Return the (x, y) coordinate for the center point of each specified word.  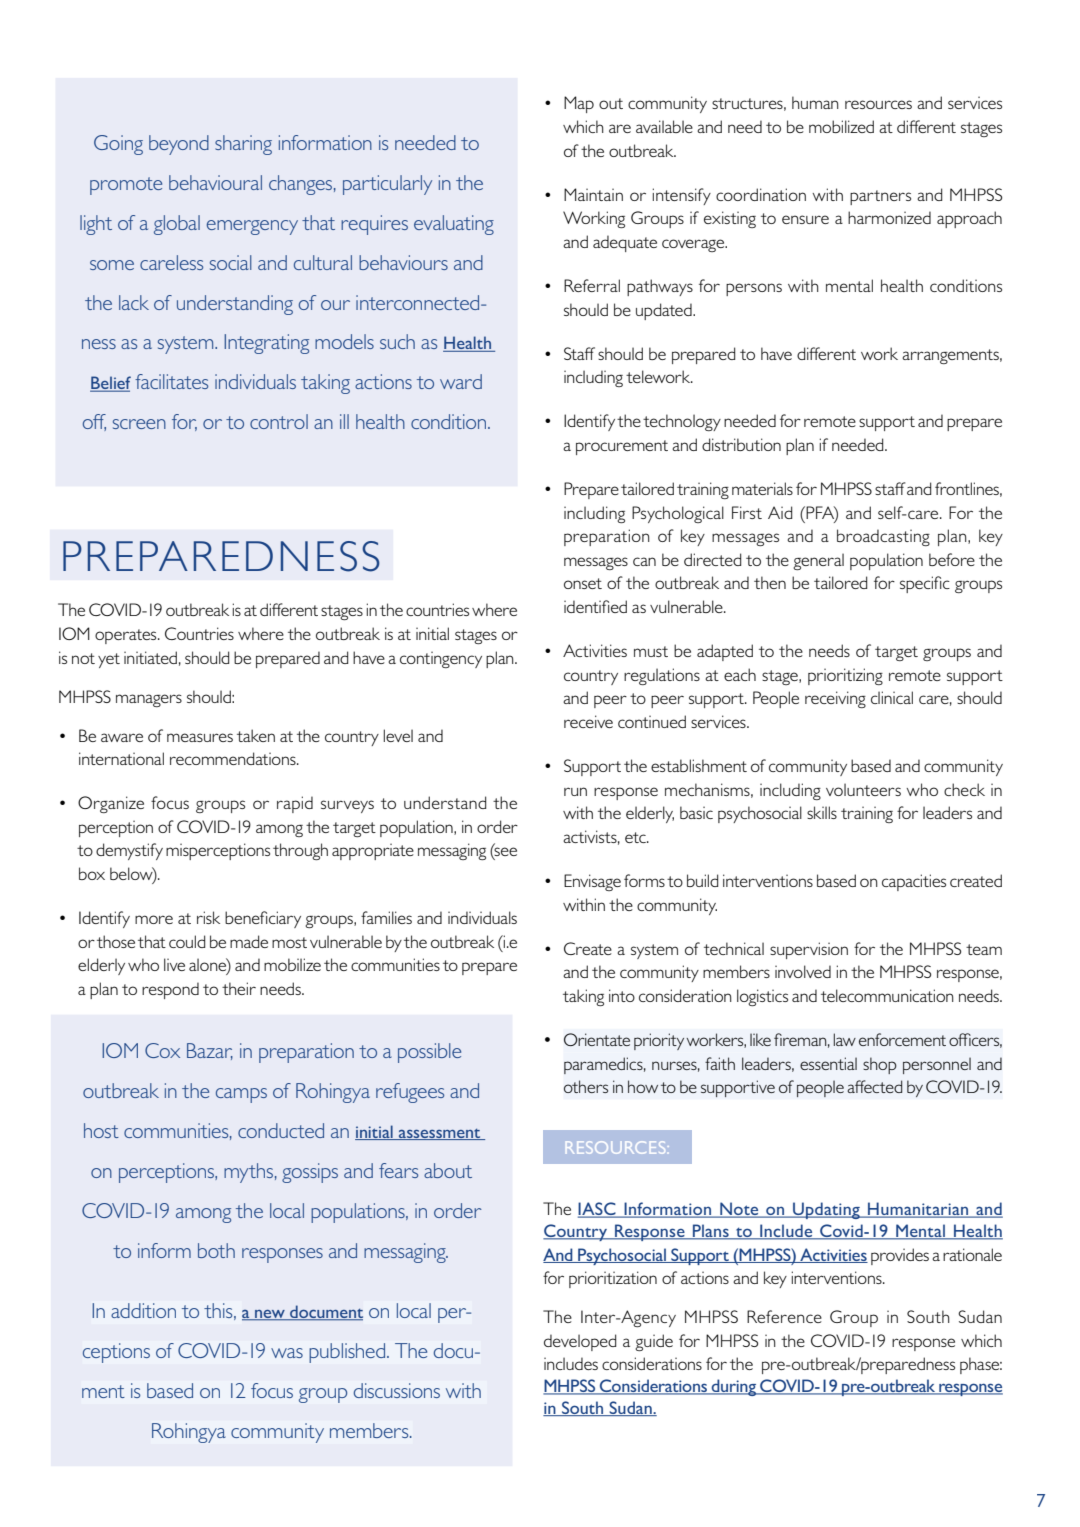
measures (200, 737)
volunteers (863, 789)
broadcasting (883, 537)
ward (461, 381)
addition (143, 1310)
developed (580, 1342)
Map (579, 104)
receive (588, 721)
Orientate (597, 1039)
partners (880, 197)
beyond (179, 145)
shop (880, 1065)
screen (139, 424)
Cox (162, 1050)
